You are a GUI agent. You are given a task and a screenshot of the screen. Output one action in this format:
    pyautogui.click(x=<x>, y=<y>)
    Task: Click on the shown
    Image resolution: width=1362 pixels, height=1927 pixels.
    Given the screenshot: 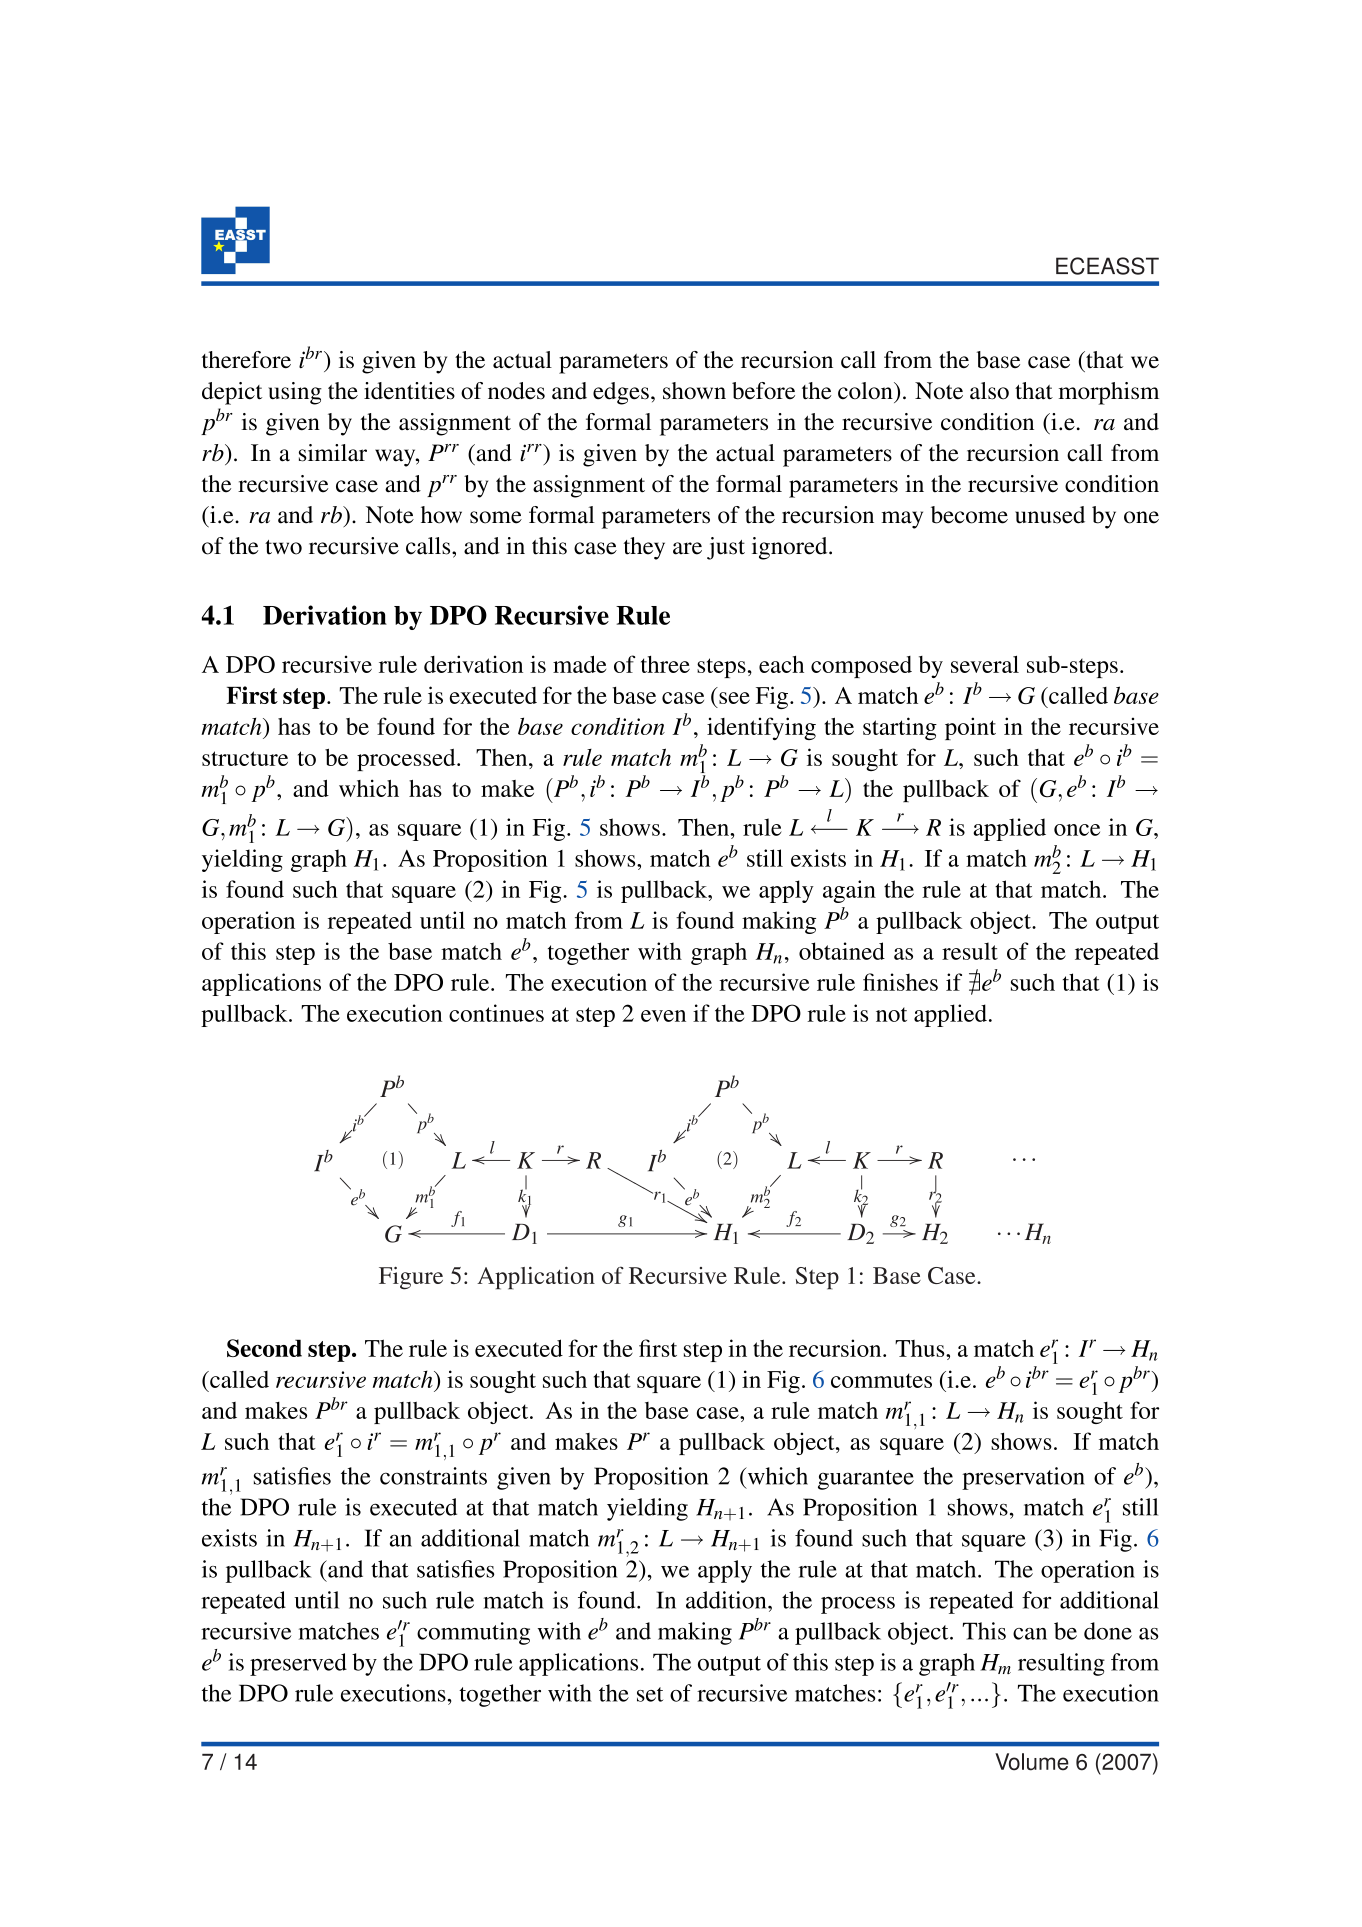 What is the action you would take?
    pyautogui.click(x=694, y=391)
